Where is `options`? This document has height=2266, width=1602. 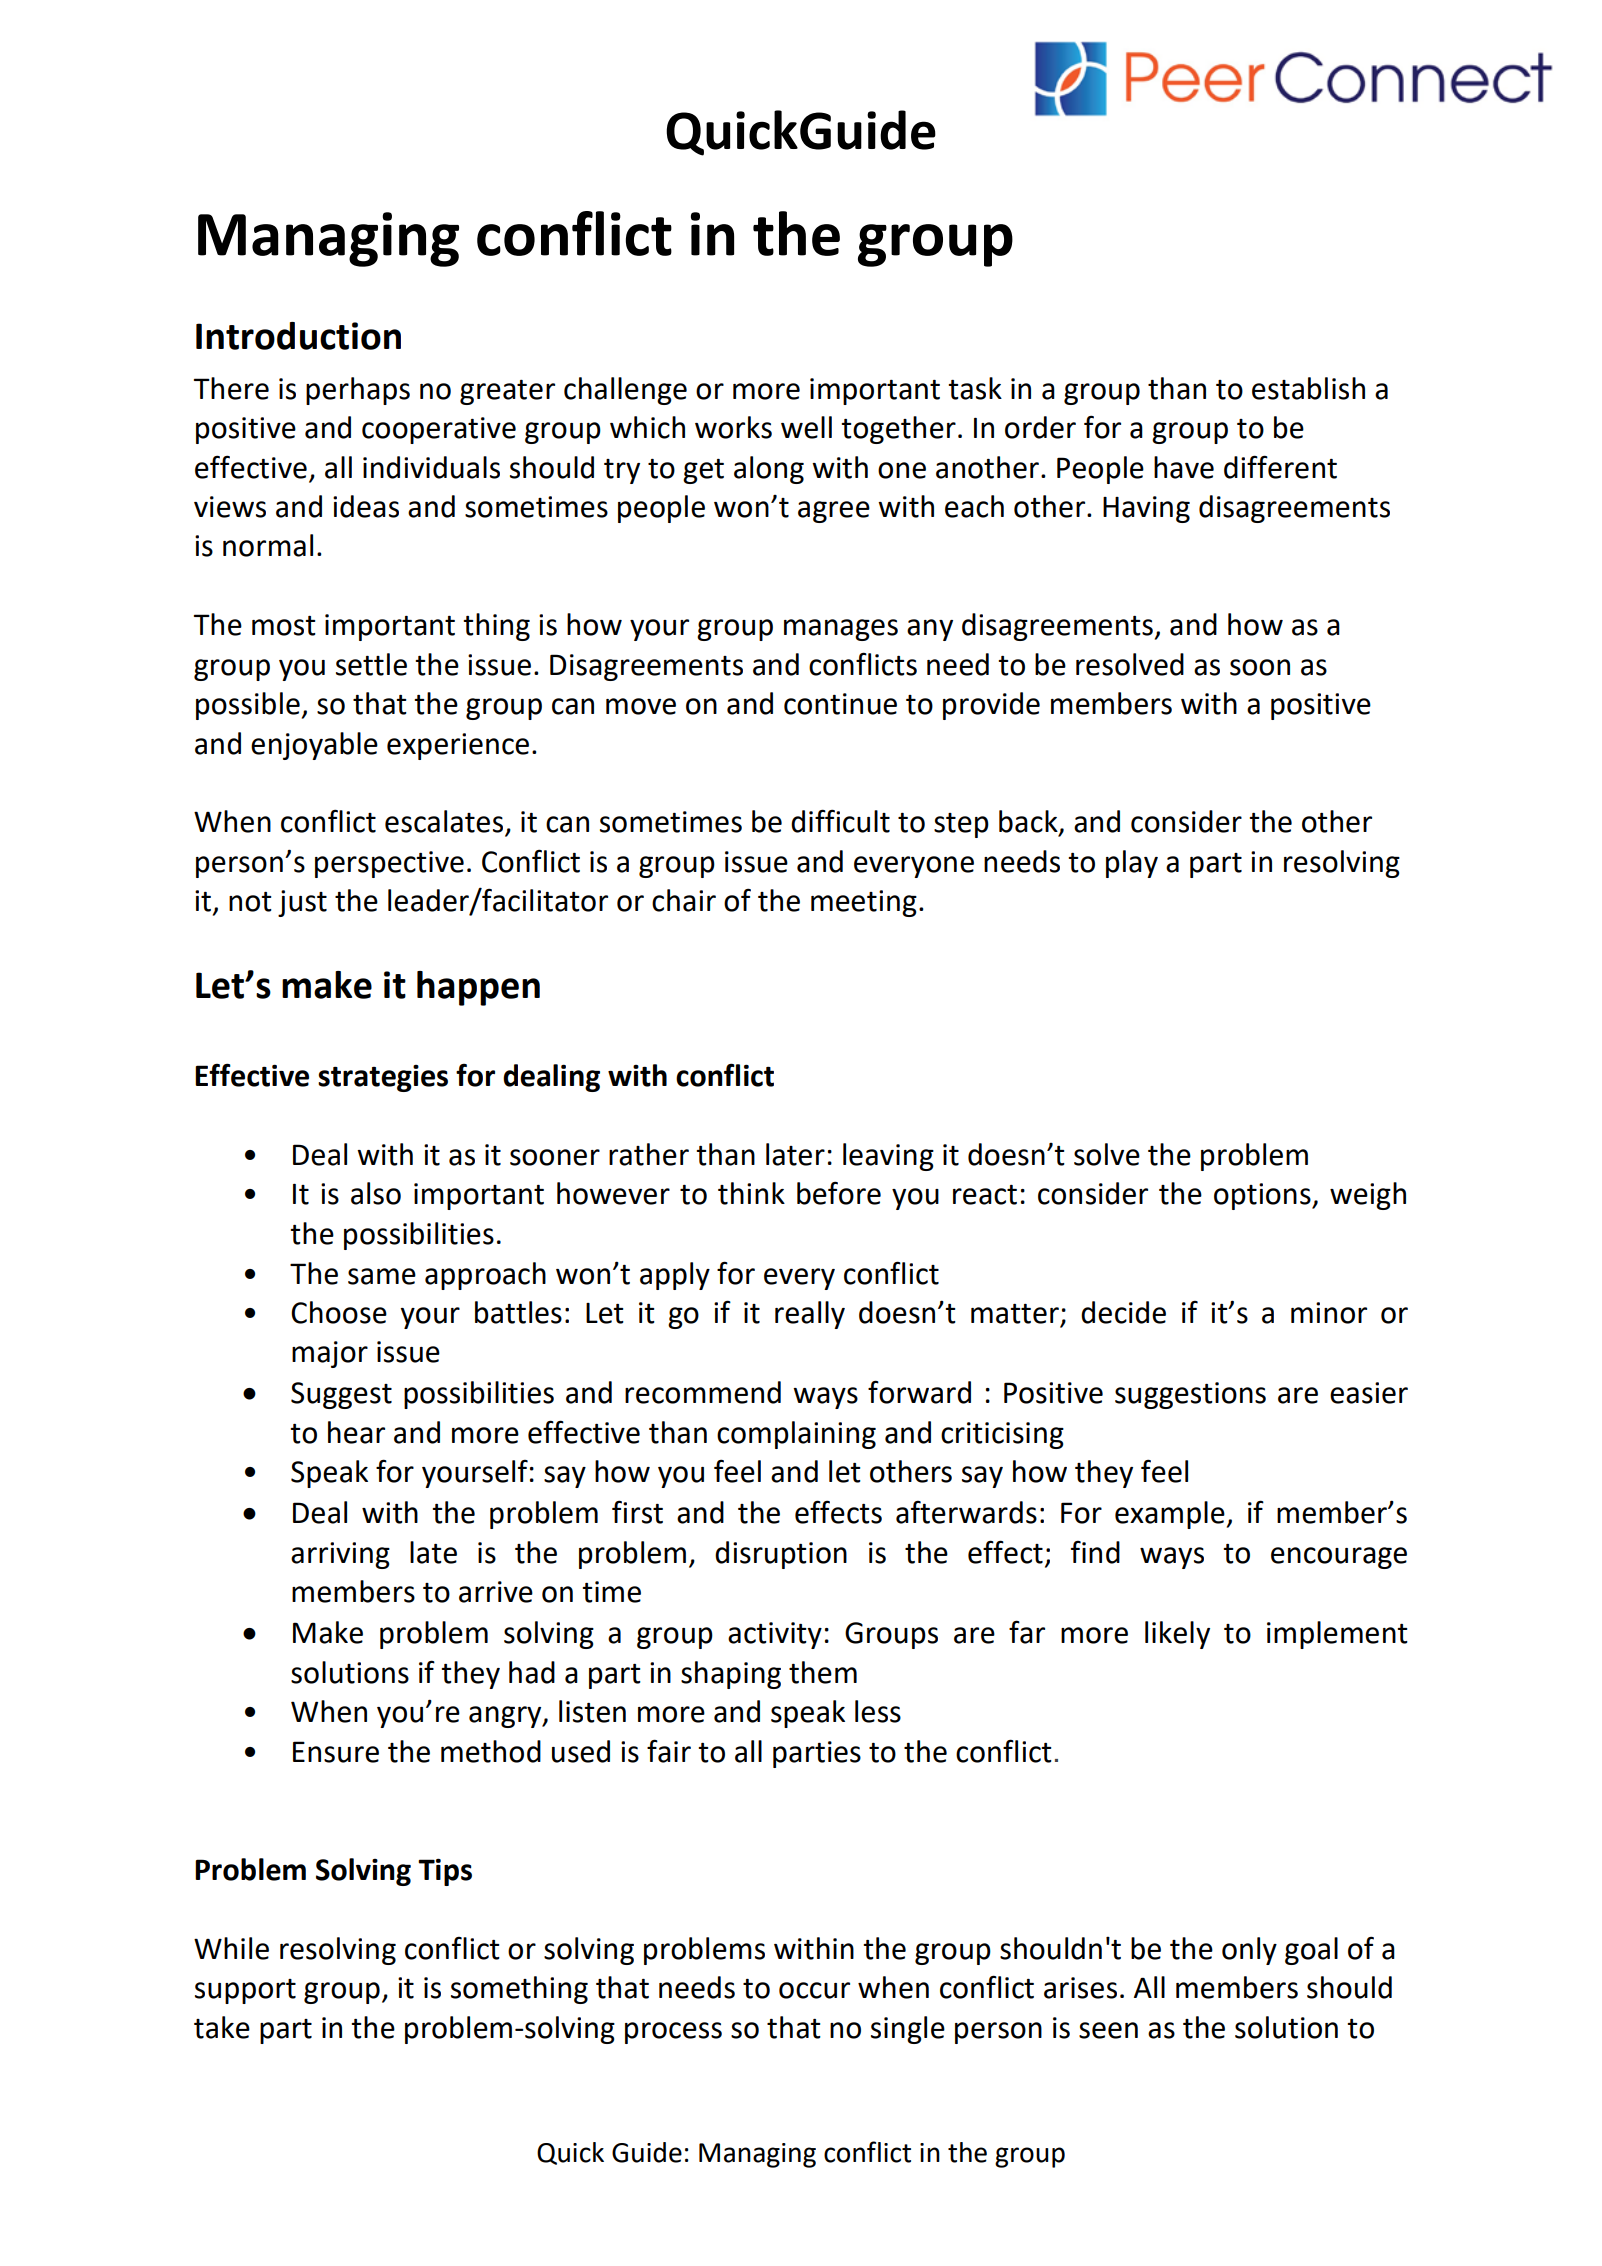 options is located at coordinates (1263, 1196).
